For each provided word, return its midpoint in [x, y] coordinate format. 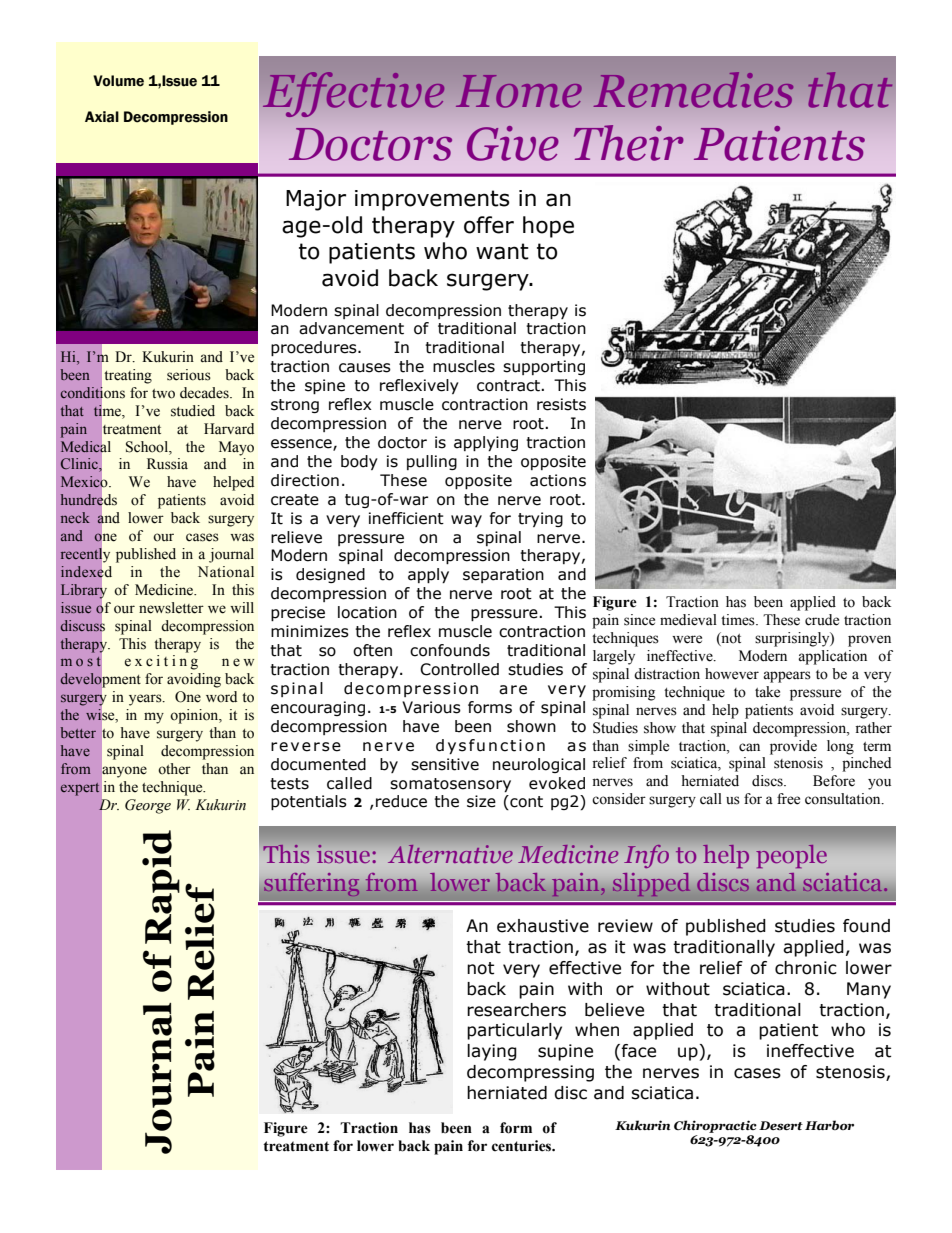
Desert [781, 1126]
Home [519, 91]
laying [492, 1052]
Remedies [693, 90]
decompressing [530, 1073]
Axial [102, 117]
